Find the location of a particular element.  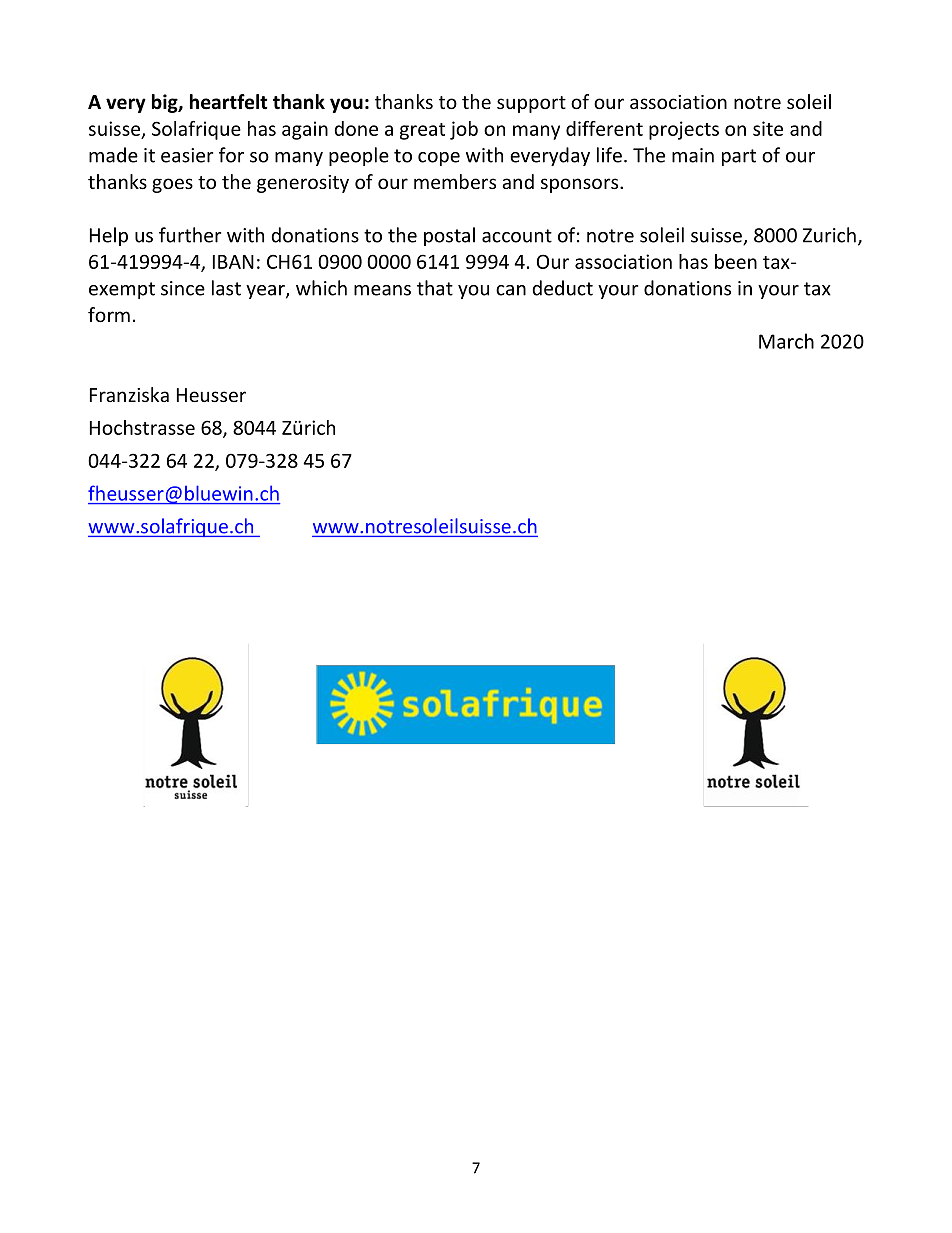

March is located at coordinates (786, 341).
